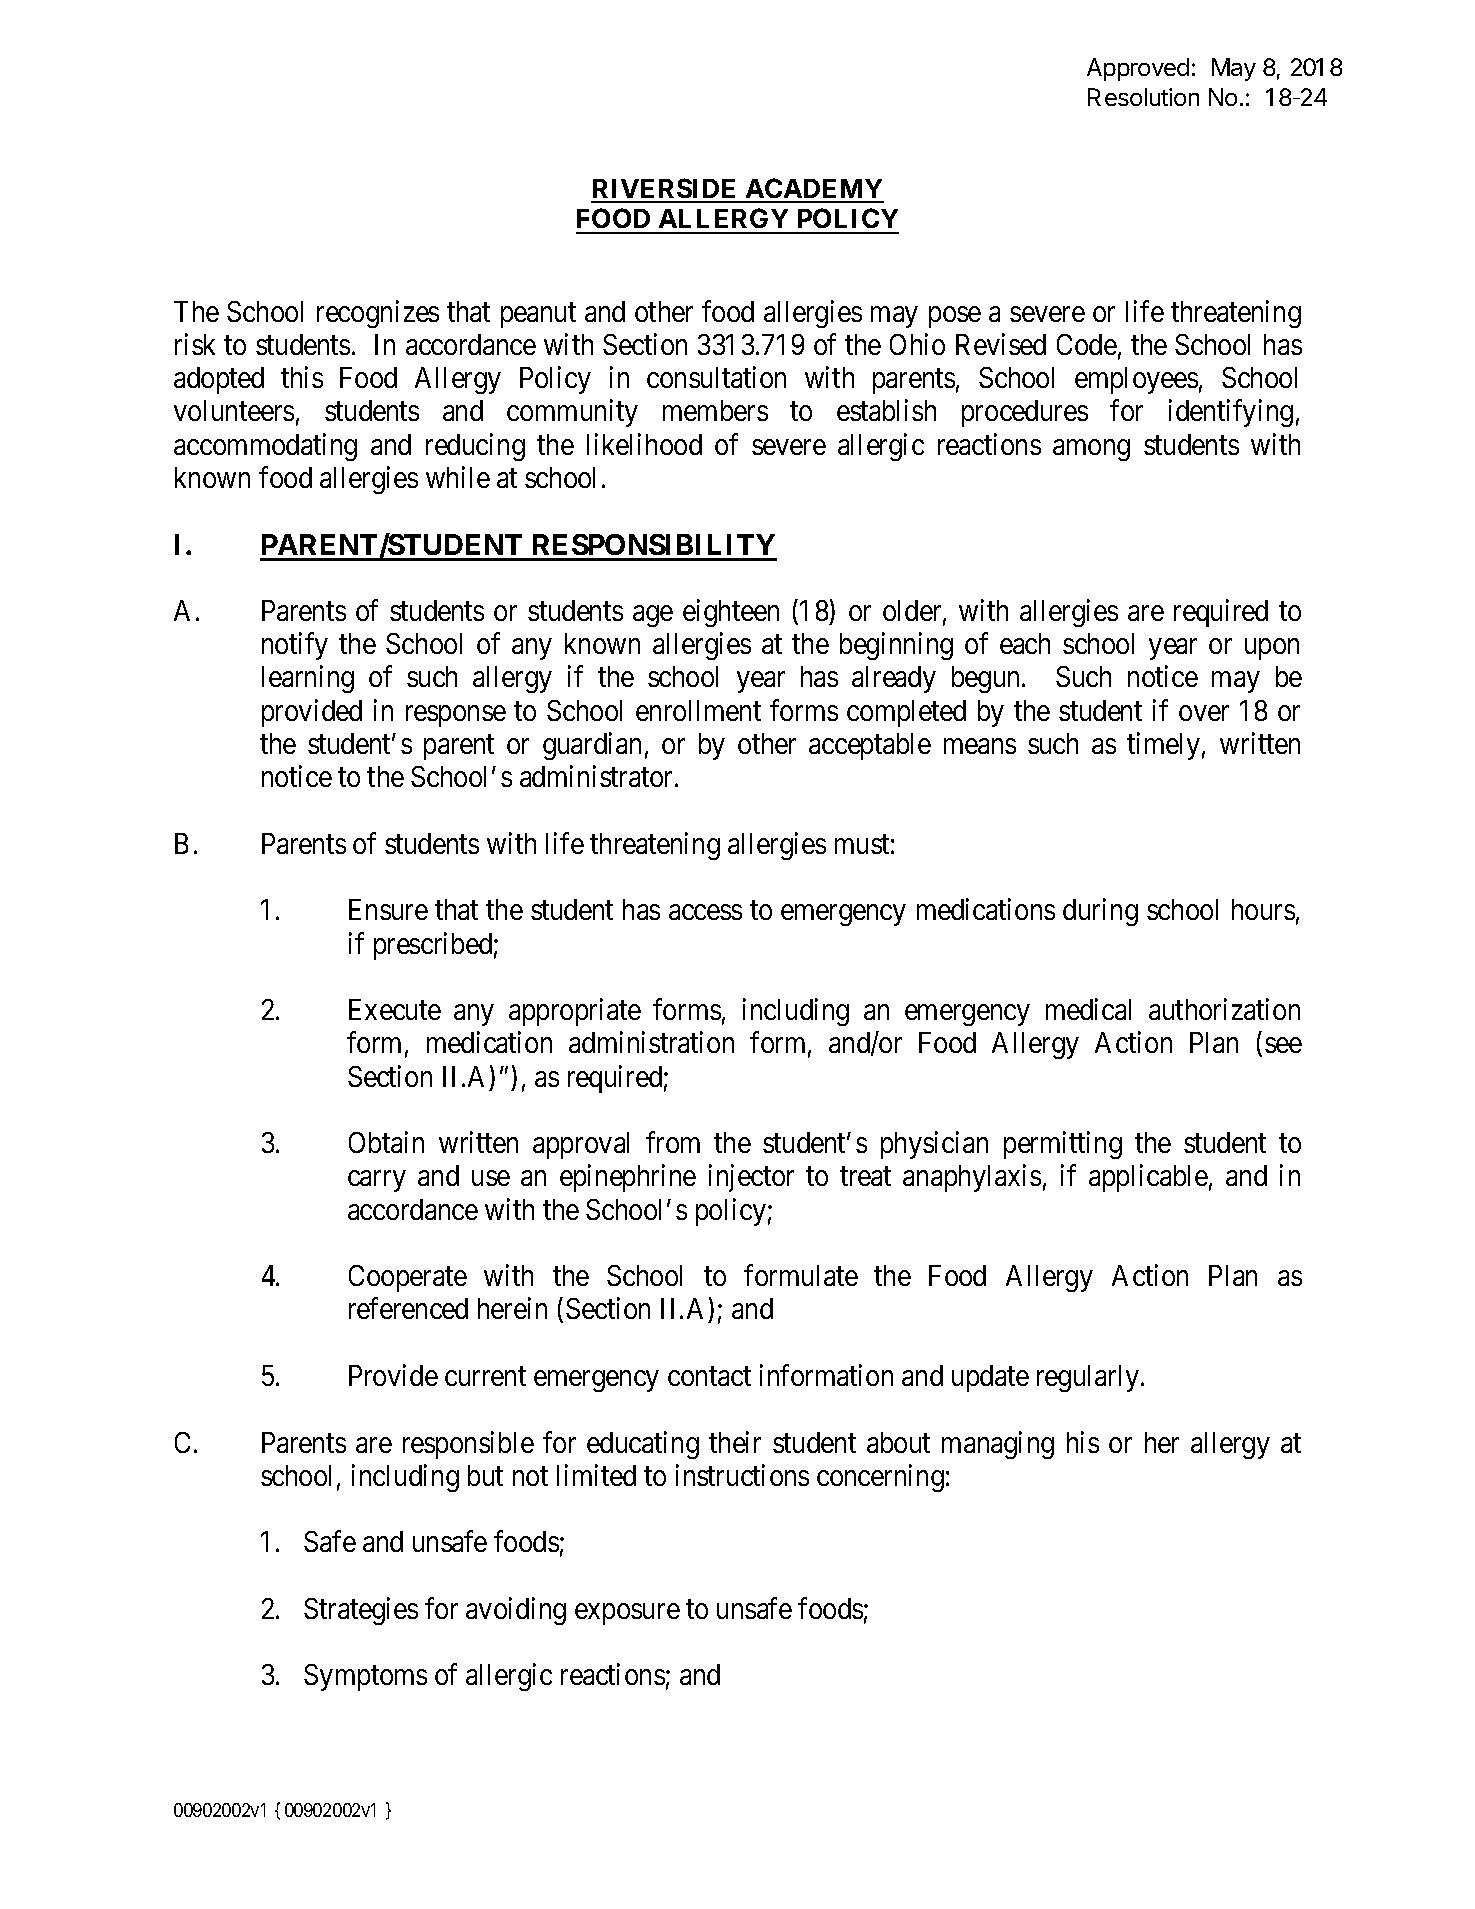 The image size is (1475, 1909). What do you see at coordinates (395, 1009) in the image?
I see `Execute` at bounding box center [395, 1009].
